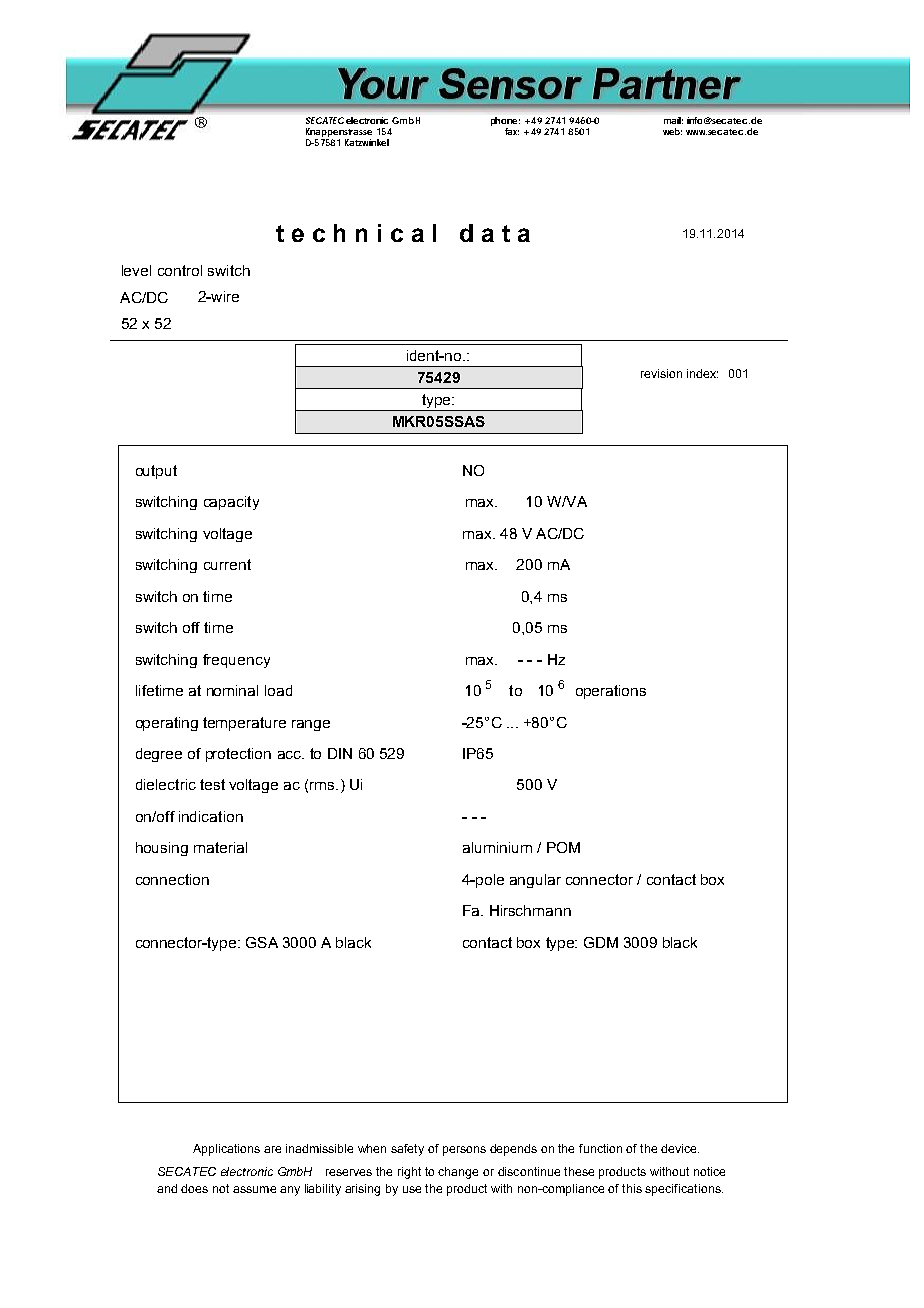 The image size is (924, 1308). I want to click on control, so click(180, 270).
